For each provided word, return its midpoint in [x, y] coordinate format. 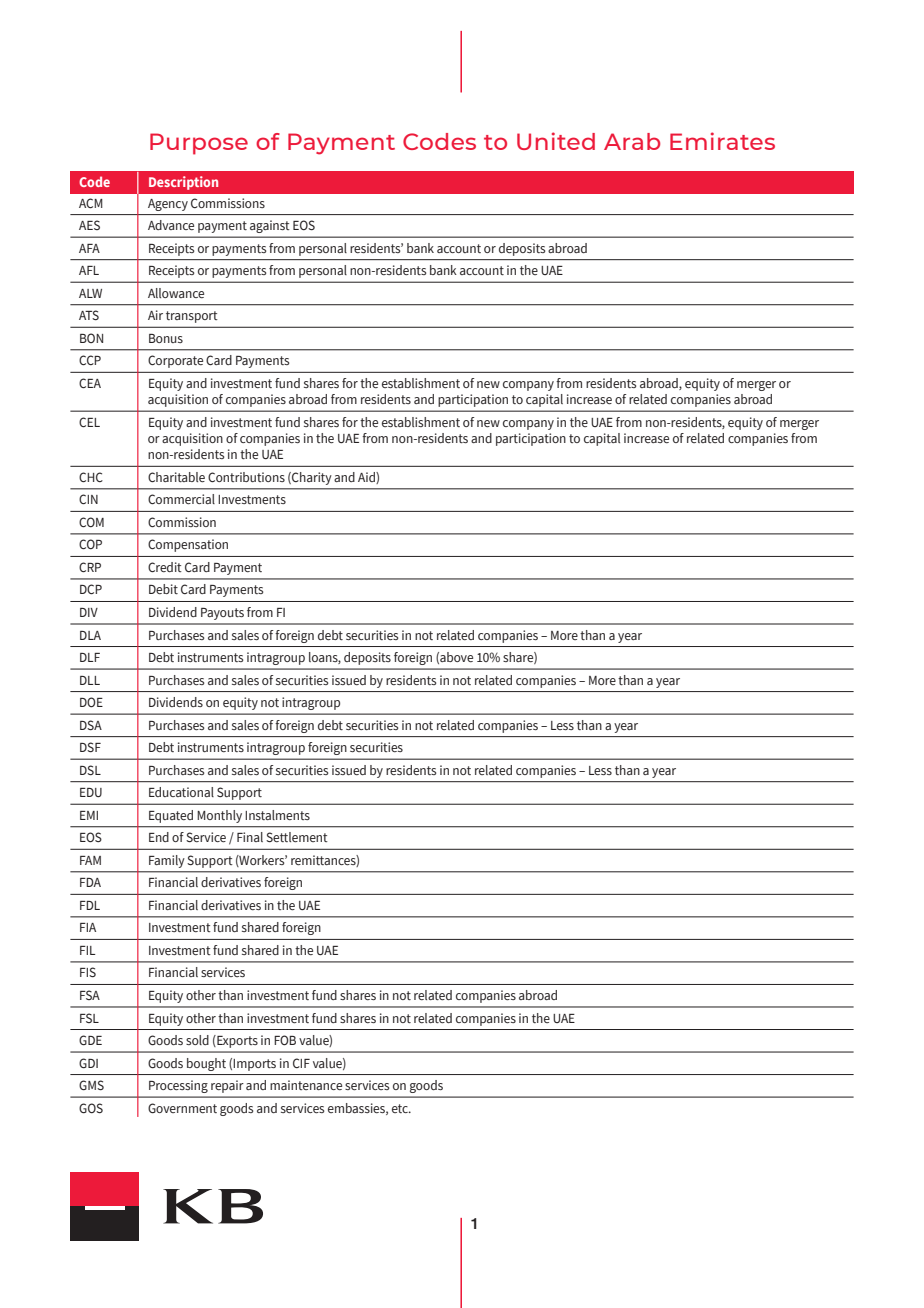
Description [183, 183]
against [269, 227]
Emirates [722, 141]
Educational [181, 792]
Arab [632, 141]
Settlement [297, 837]
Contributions [246, 477]
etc [401, 1108]
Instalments [277, 815]
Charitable [176, 477]
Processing [178, 1087]
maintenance [306, 1085]
